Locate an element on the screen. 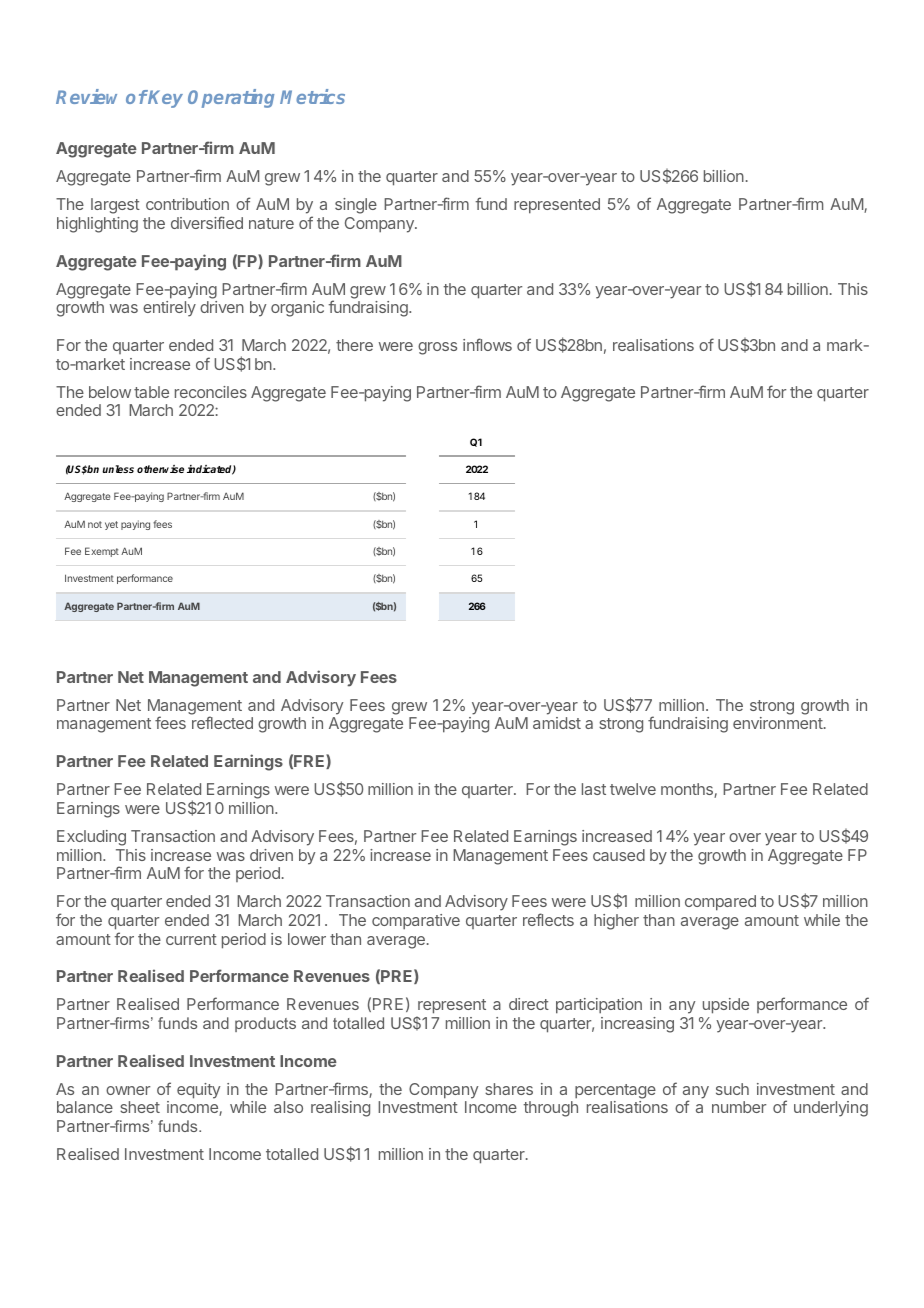 The image size is (924, 1308). equity is located at coordinates (198, 1091).
